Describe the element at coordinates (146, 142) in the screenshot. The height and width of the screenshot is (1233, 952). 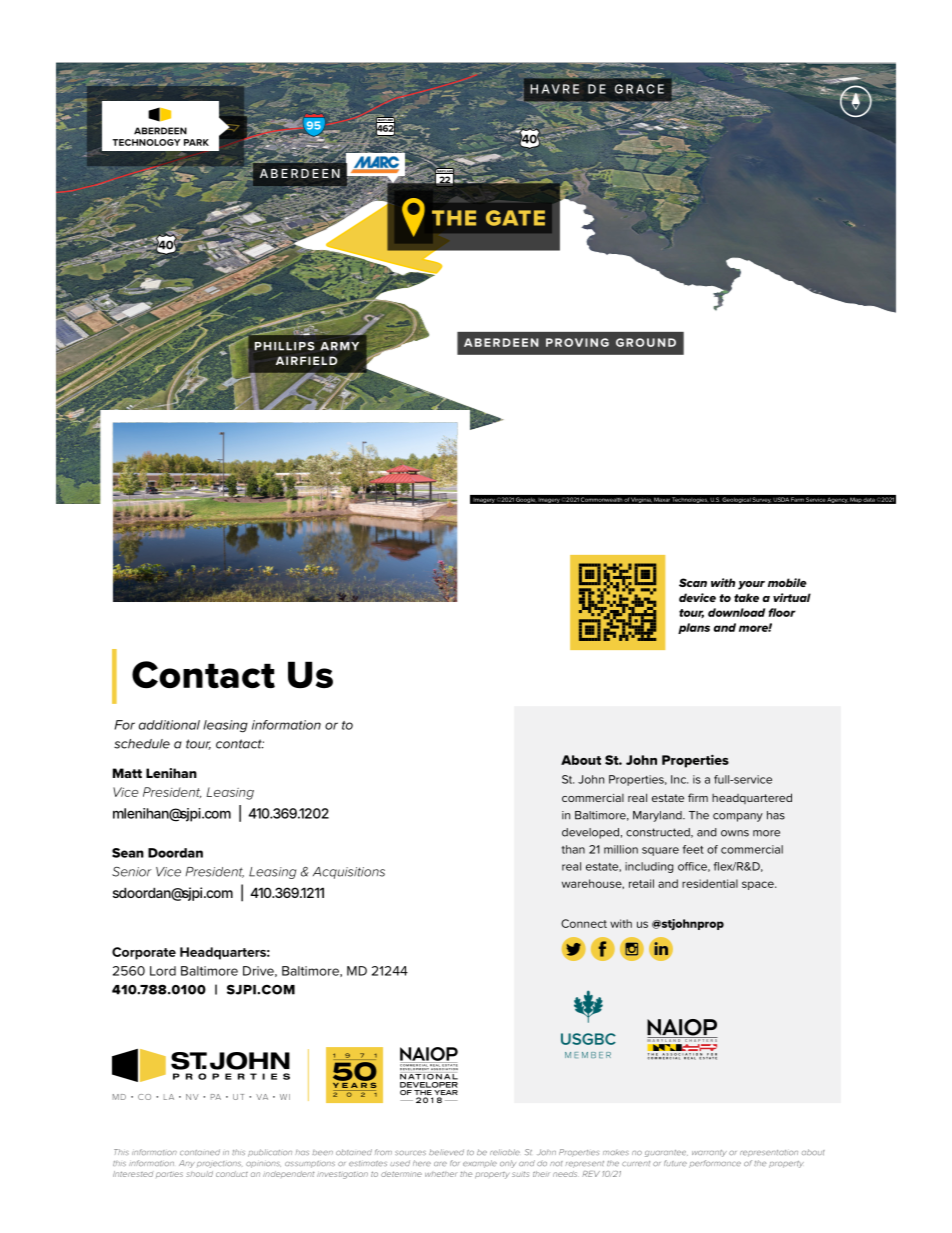
I see `TECHNOLOGY` at that location.
